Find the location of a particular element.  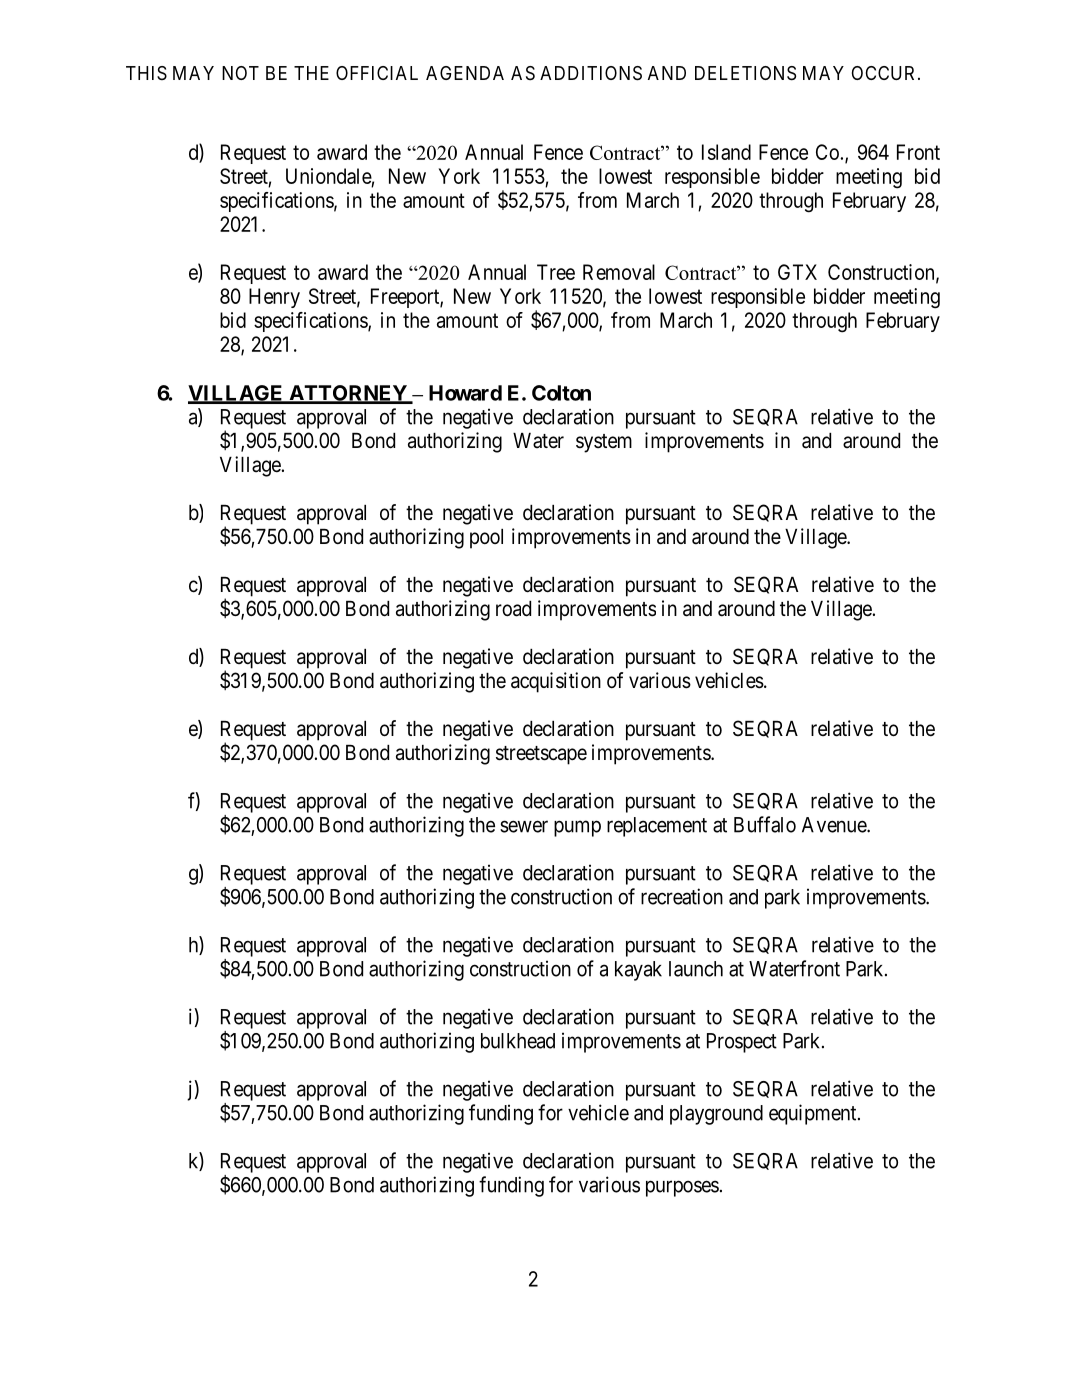

AGENDA is located at coordinates (465, 73).
